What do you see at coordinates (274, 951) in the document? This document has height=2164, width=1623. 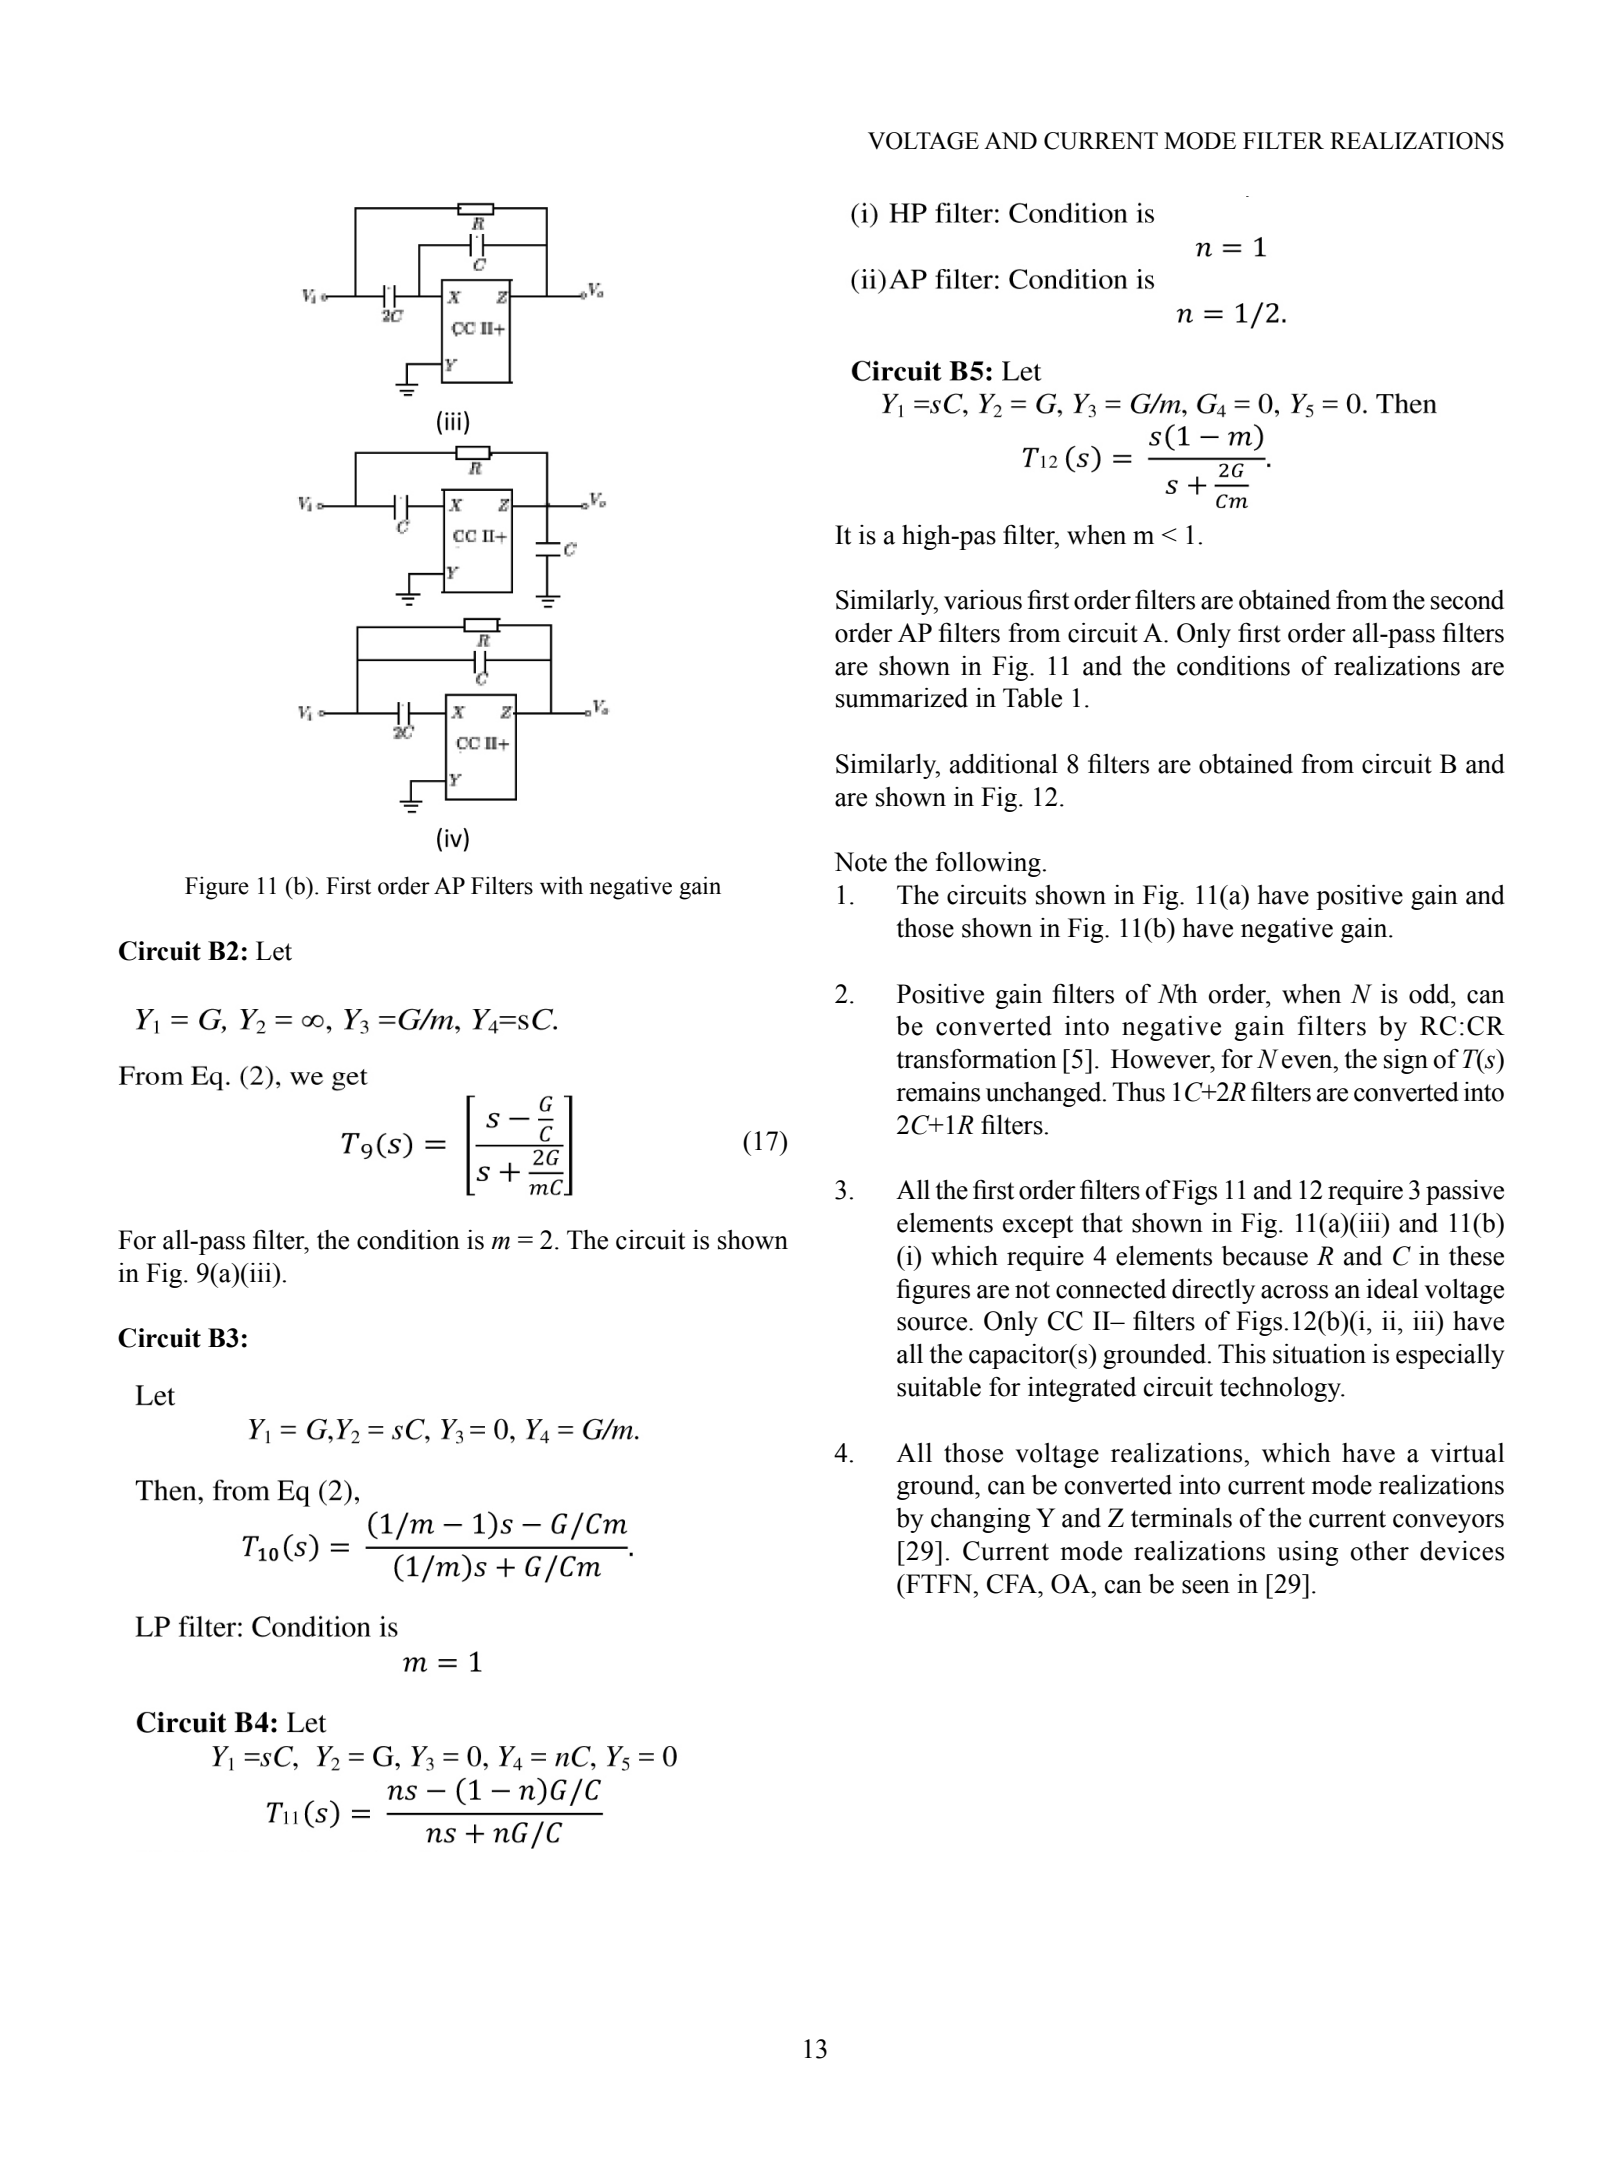 I see `Let` at bounding box center [274, 951].
